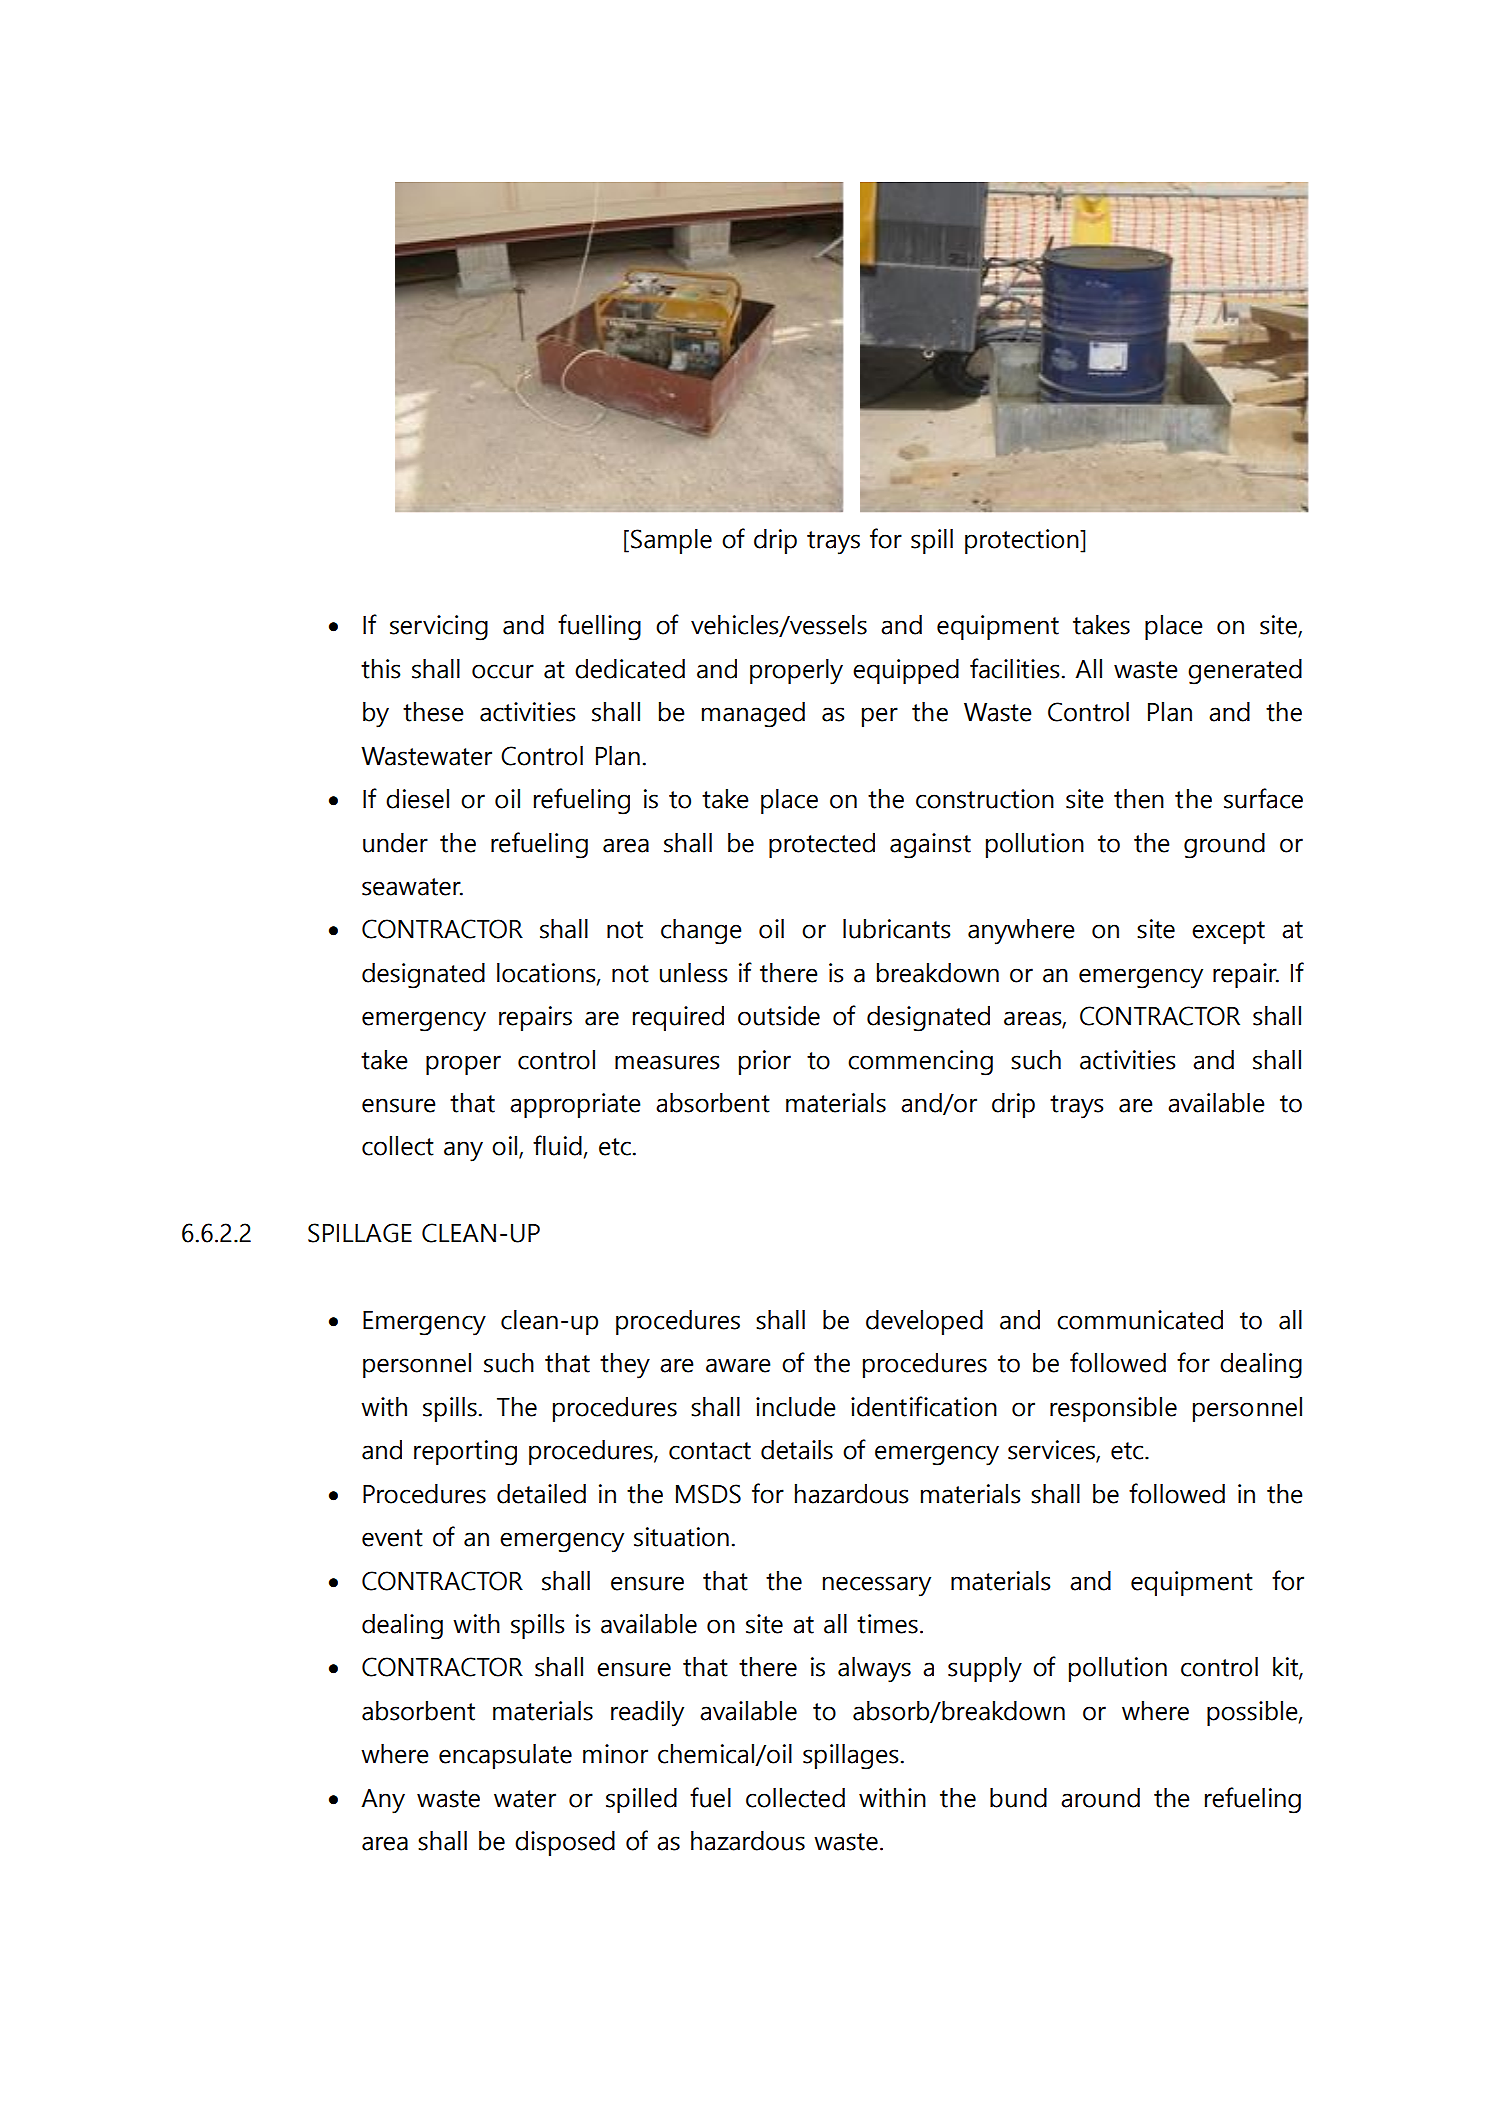 The image size is (1494, 2113). What do you see at coordinates (395, 843) in the screenshot?
I see `under` at bounding box center [395, 843].
